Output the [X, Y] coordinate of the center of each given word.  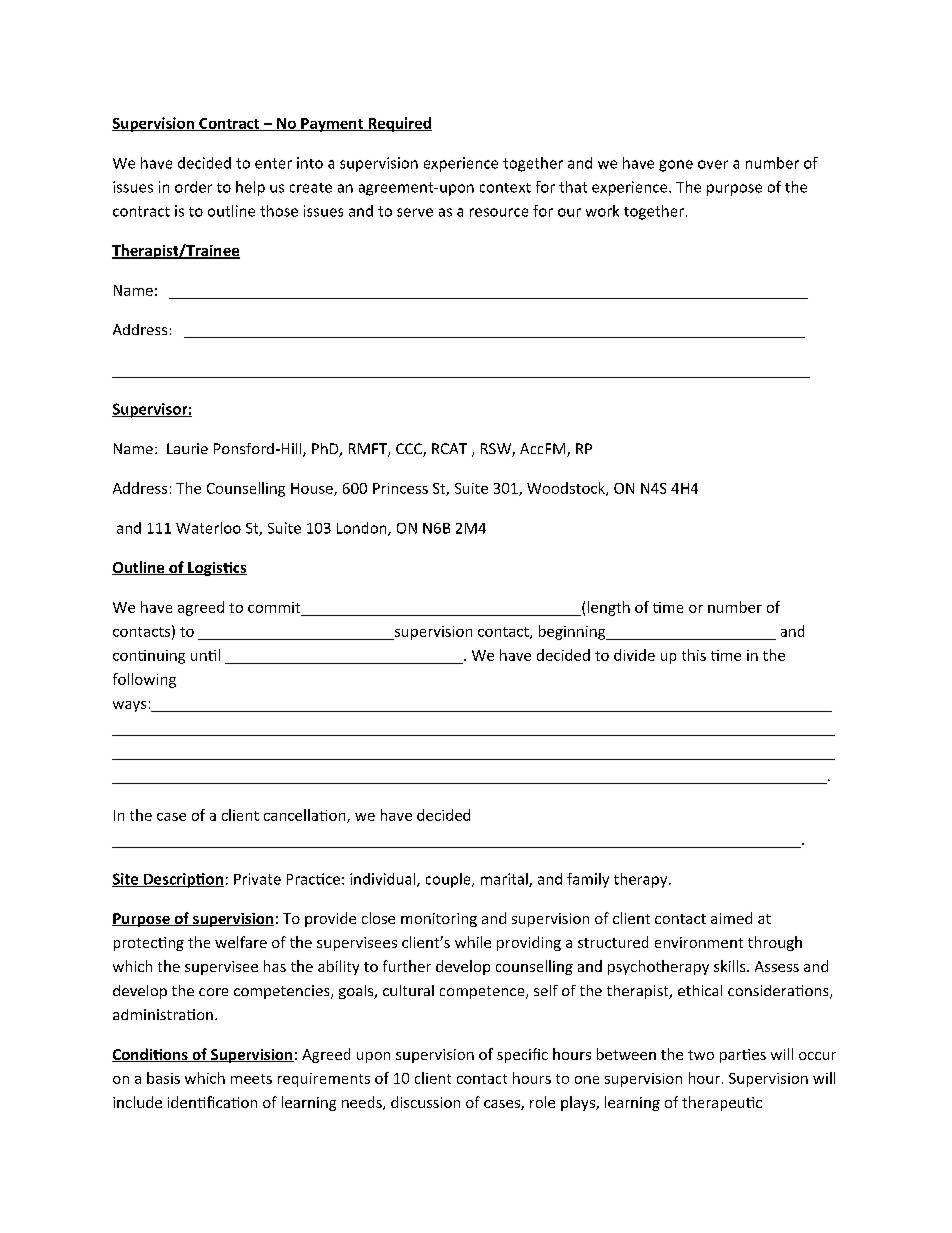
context [505, 188]
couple [449, 880]
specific [522, 1055]
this [694, 655]
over [713, 164]
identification [212, 1102]
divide [634, 655]
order [193, 187]
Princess [400, 488]
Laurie [187, 448]
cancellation [306, 816]
